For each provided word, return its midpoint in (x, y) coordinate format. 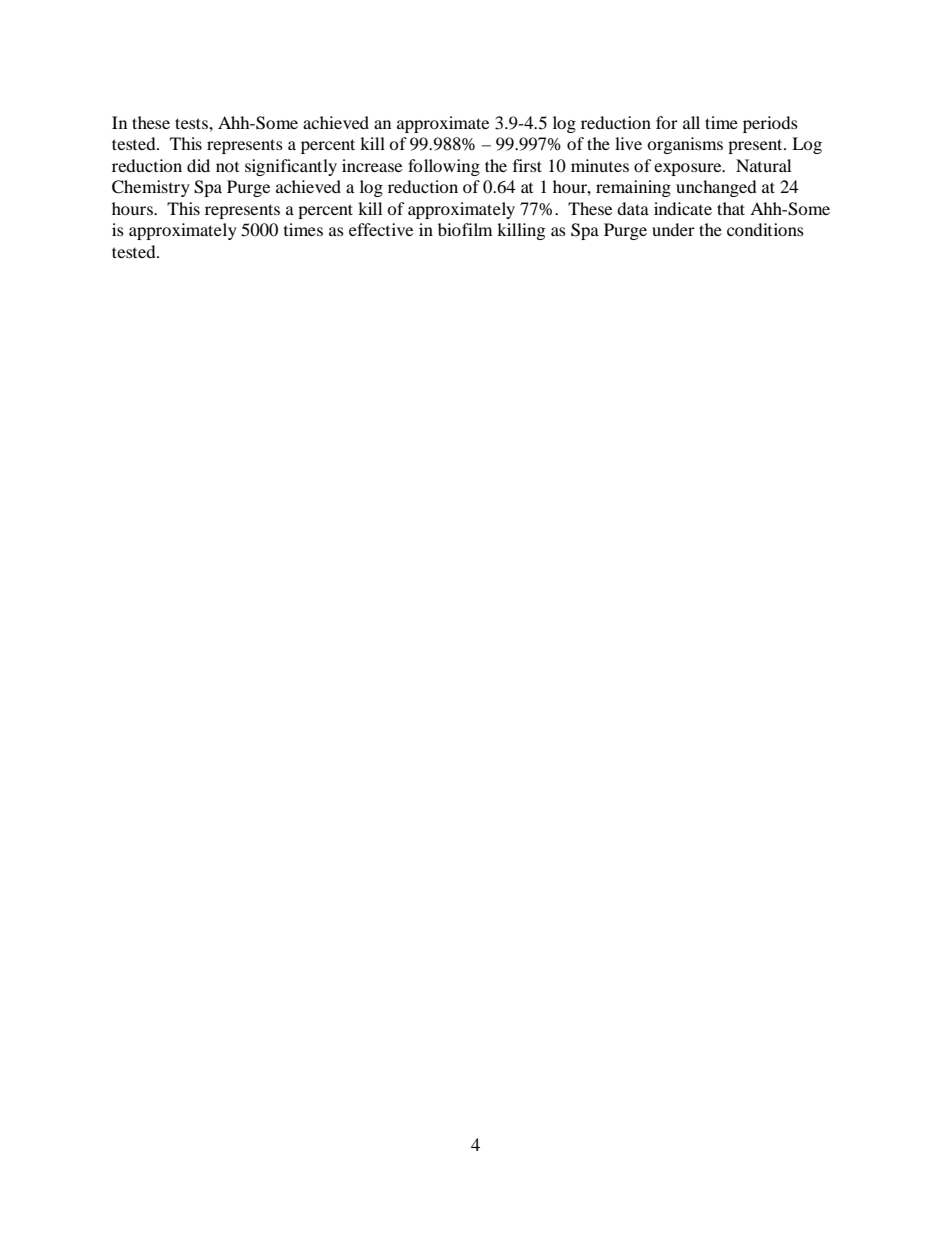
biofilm (465, 229)
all (691, 122)
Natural (763, 165)
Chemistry (151, 188)
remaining (633, 188)
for (667, 122)
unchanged (716, 188)
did (198, 165)
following (444, 167)
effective (381, 229)
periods (770, 124)
